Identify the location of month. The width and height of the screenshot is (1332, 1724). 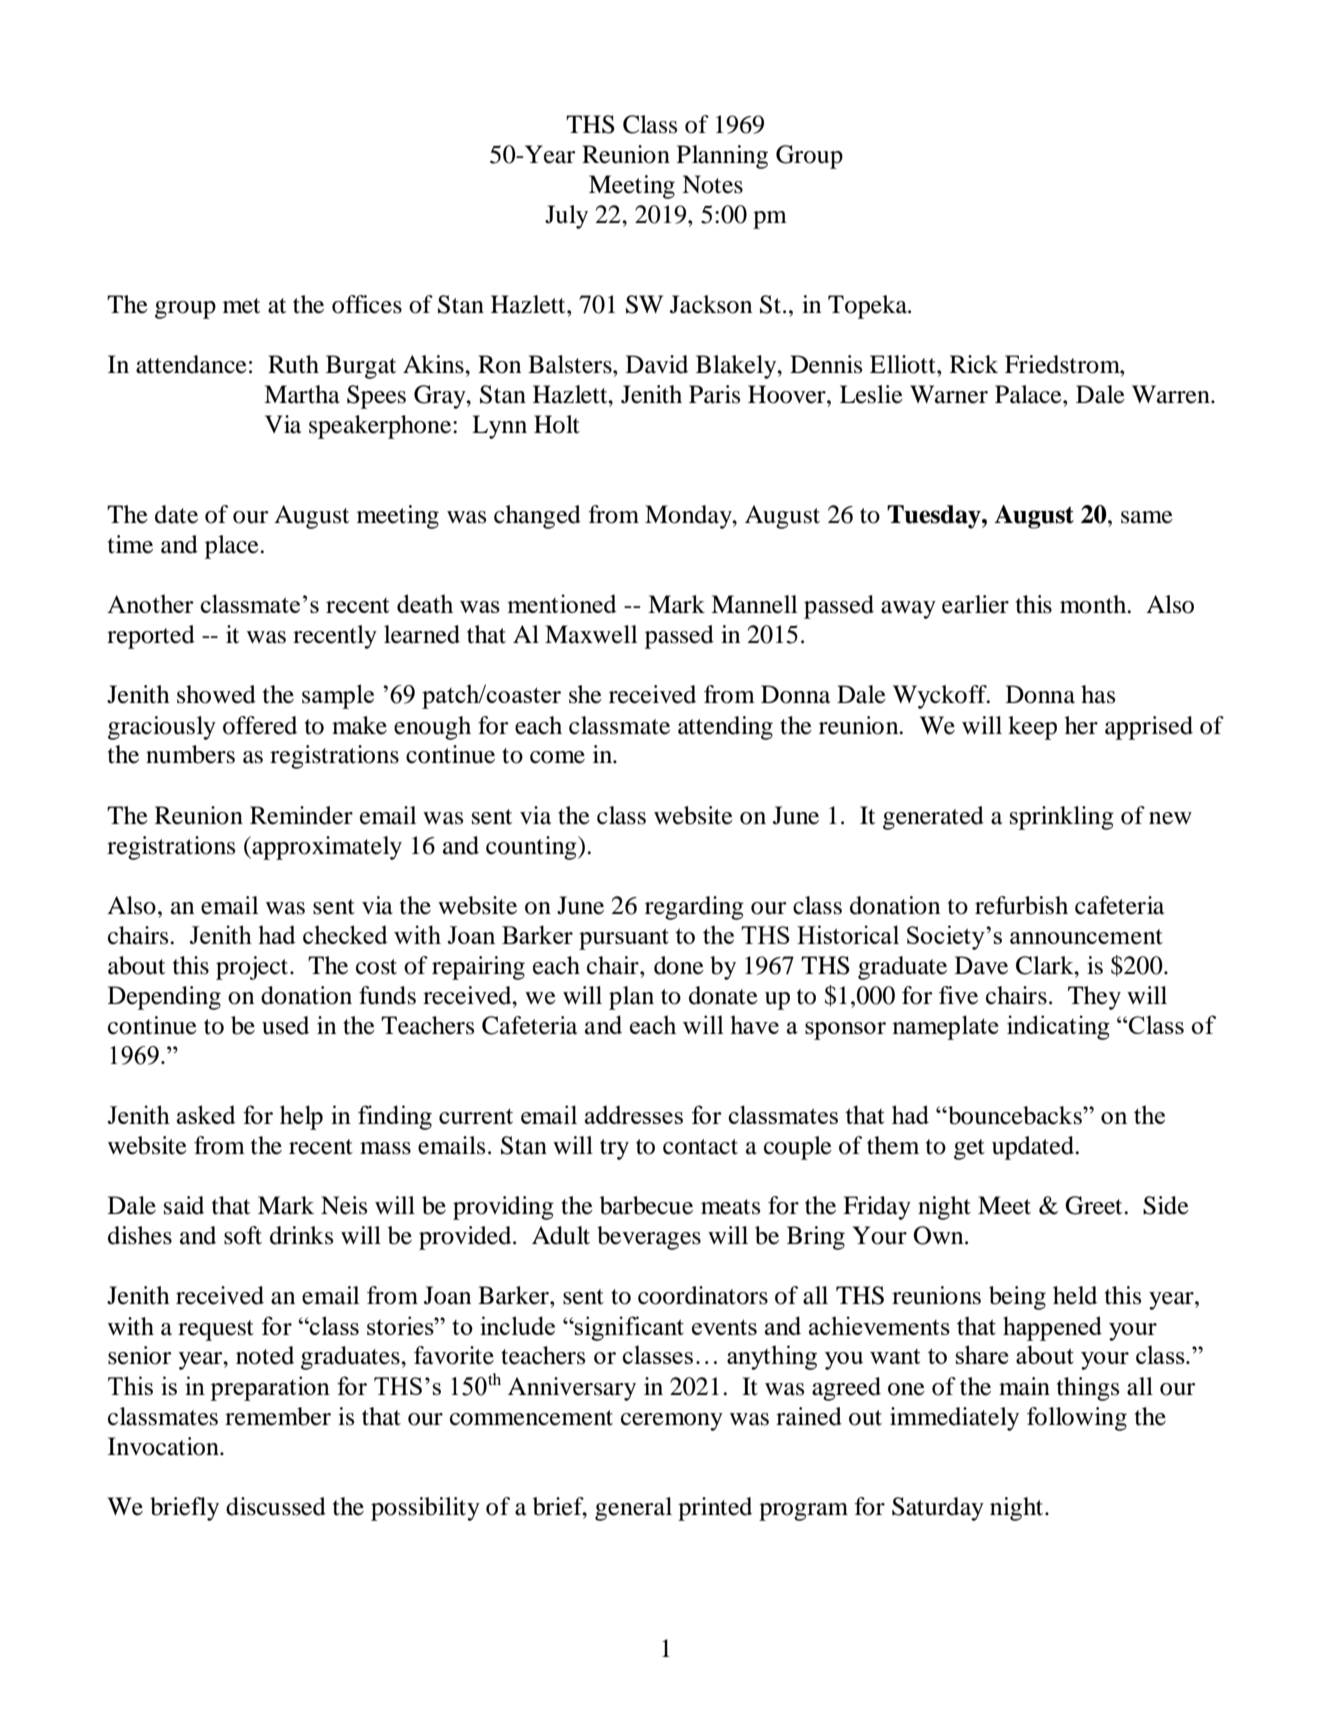
(1094, 604).
